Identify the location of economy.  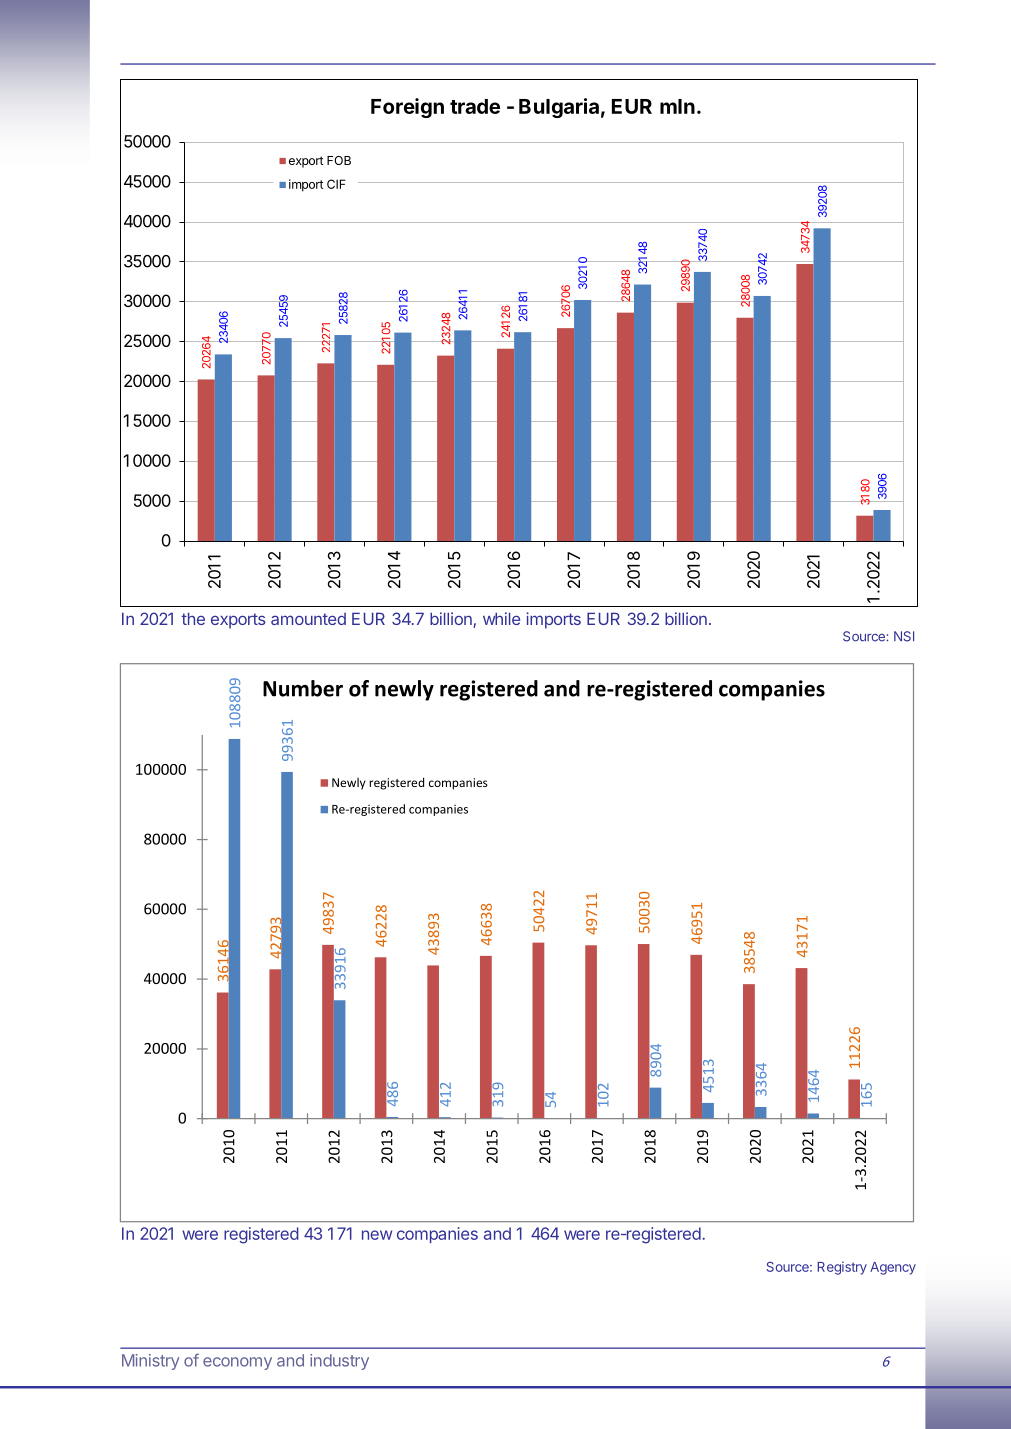
(237, 1363).
